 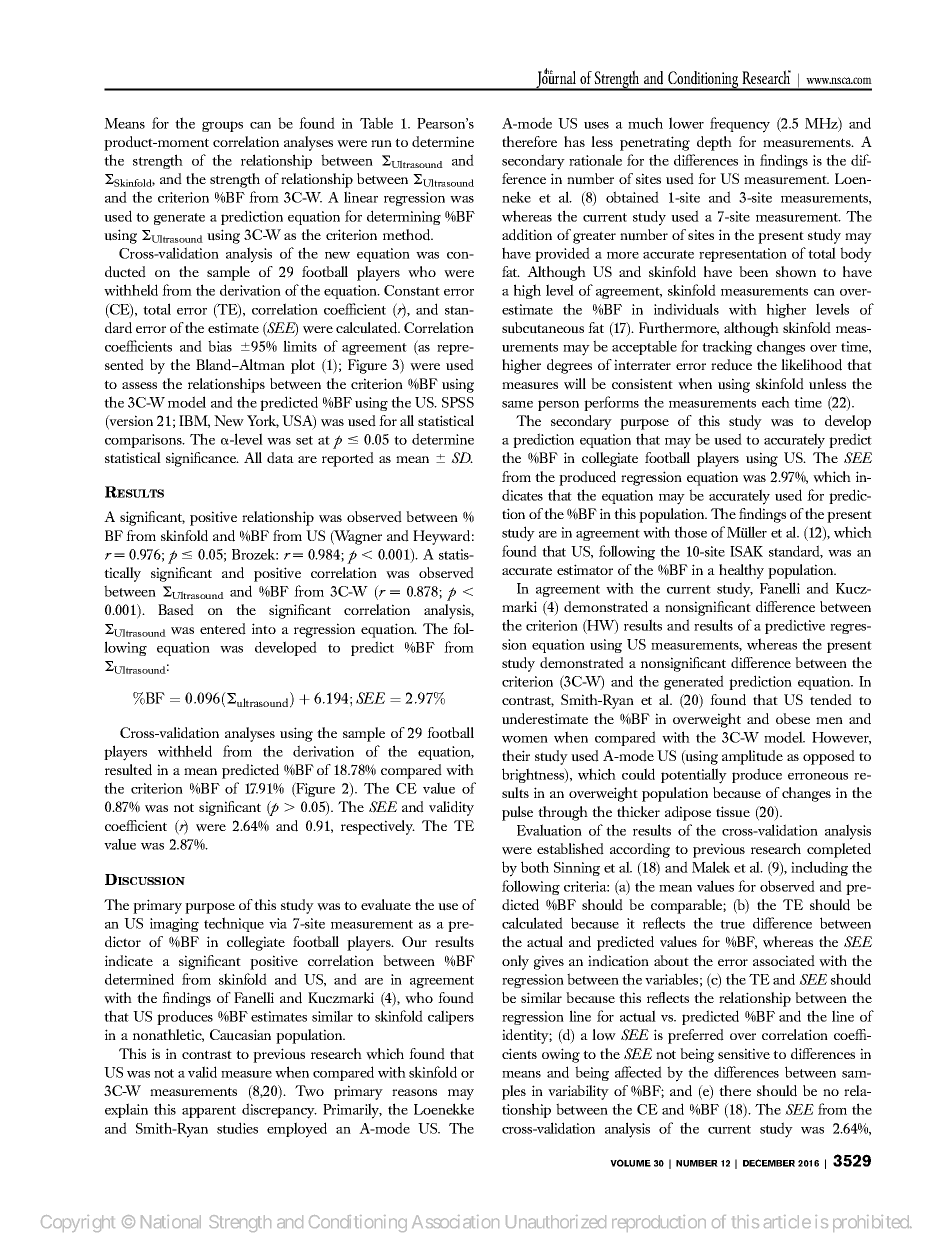 I want to click on groups, so click(x=222, y=126).
